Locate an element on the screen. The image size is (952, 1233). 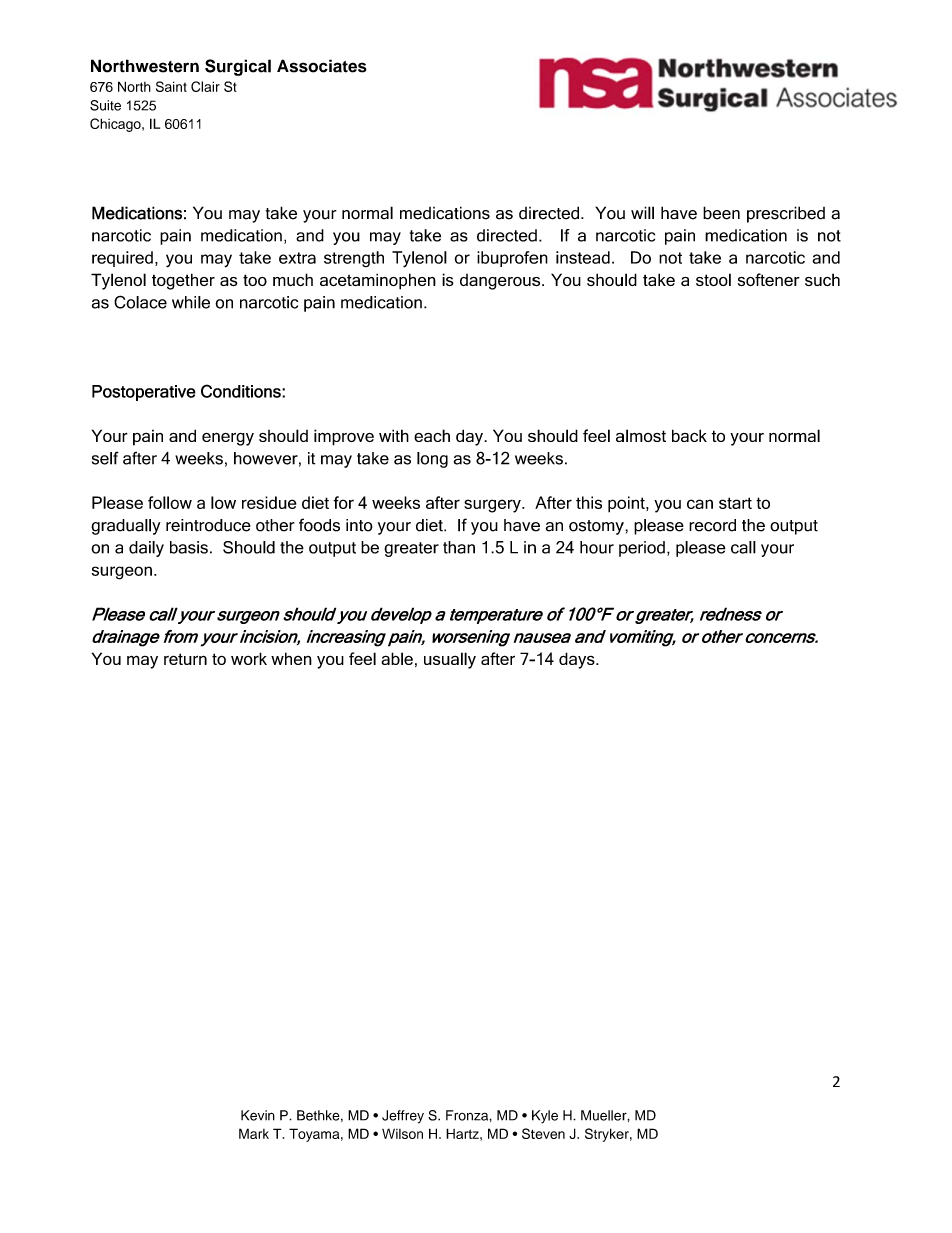
softener is located at coordinates (769, 279).
